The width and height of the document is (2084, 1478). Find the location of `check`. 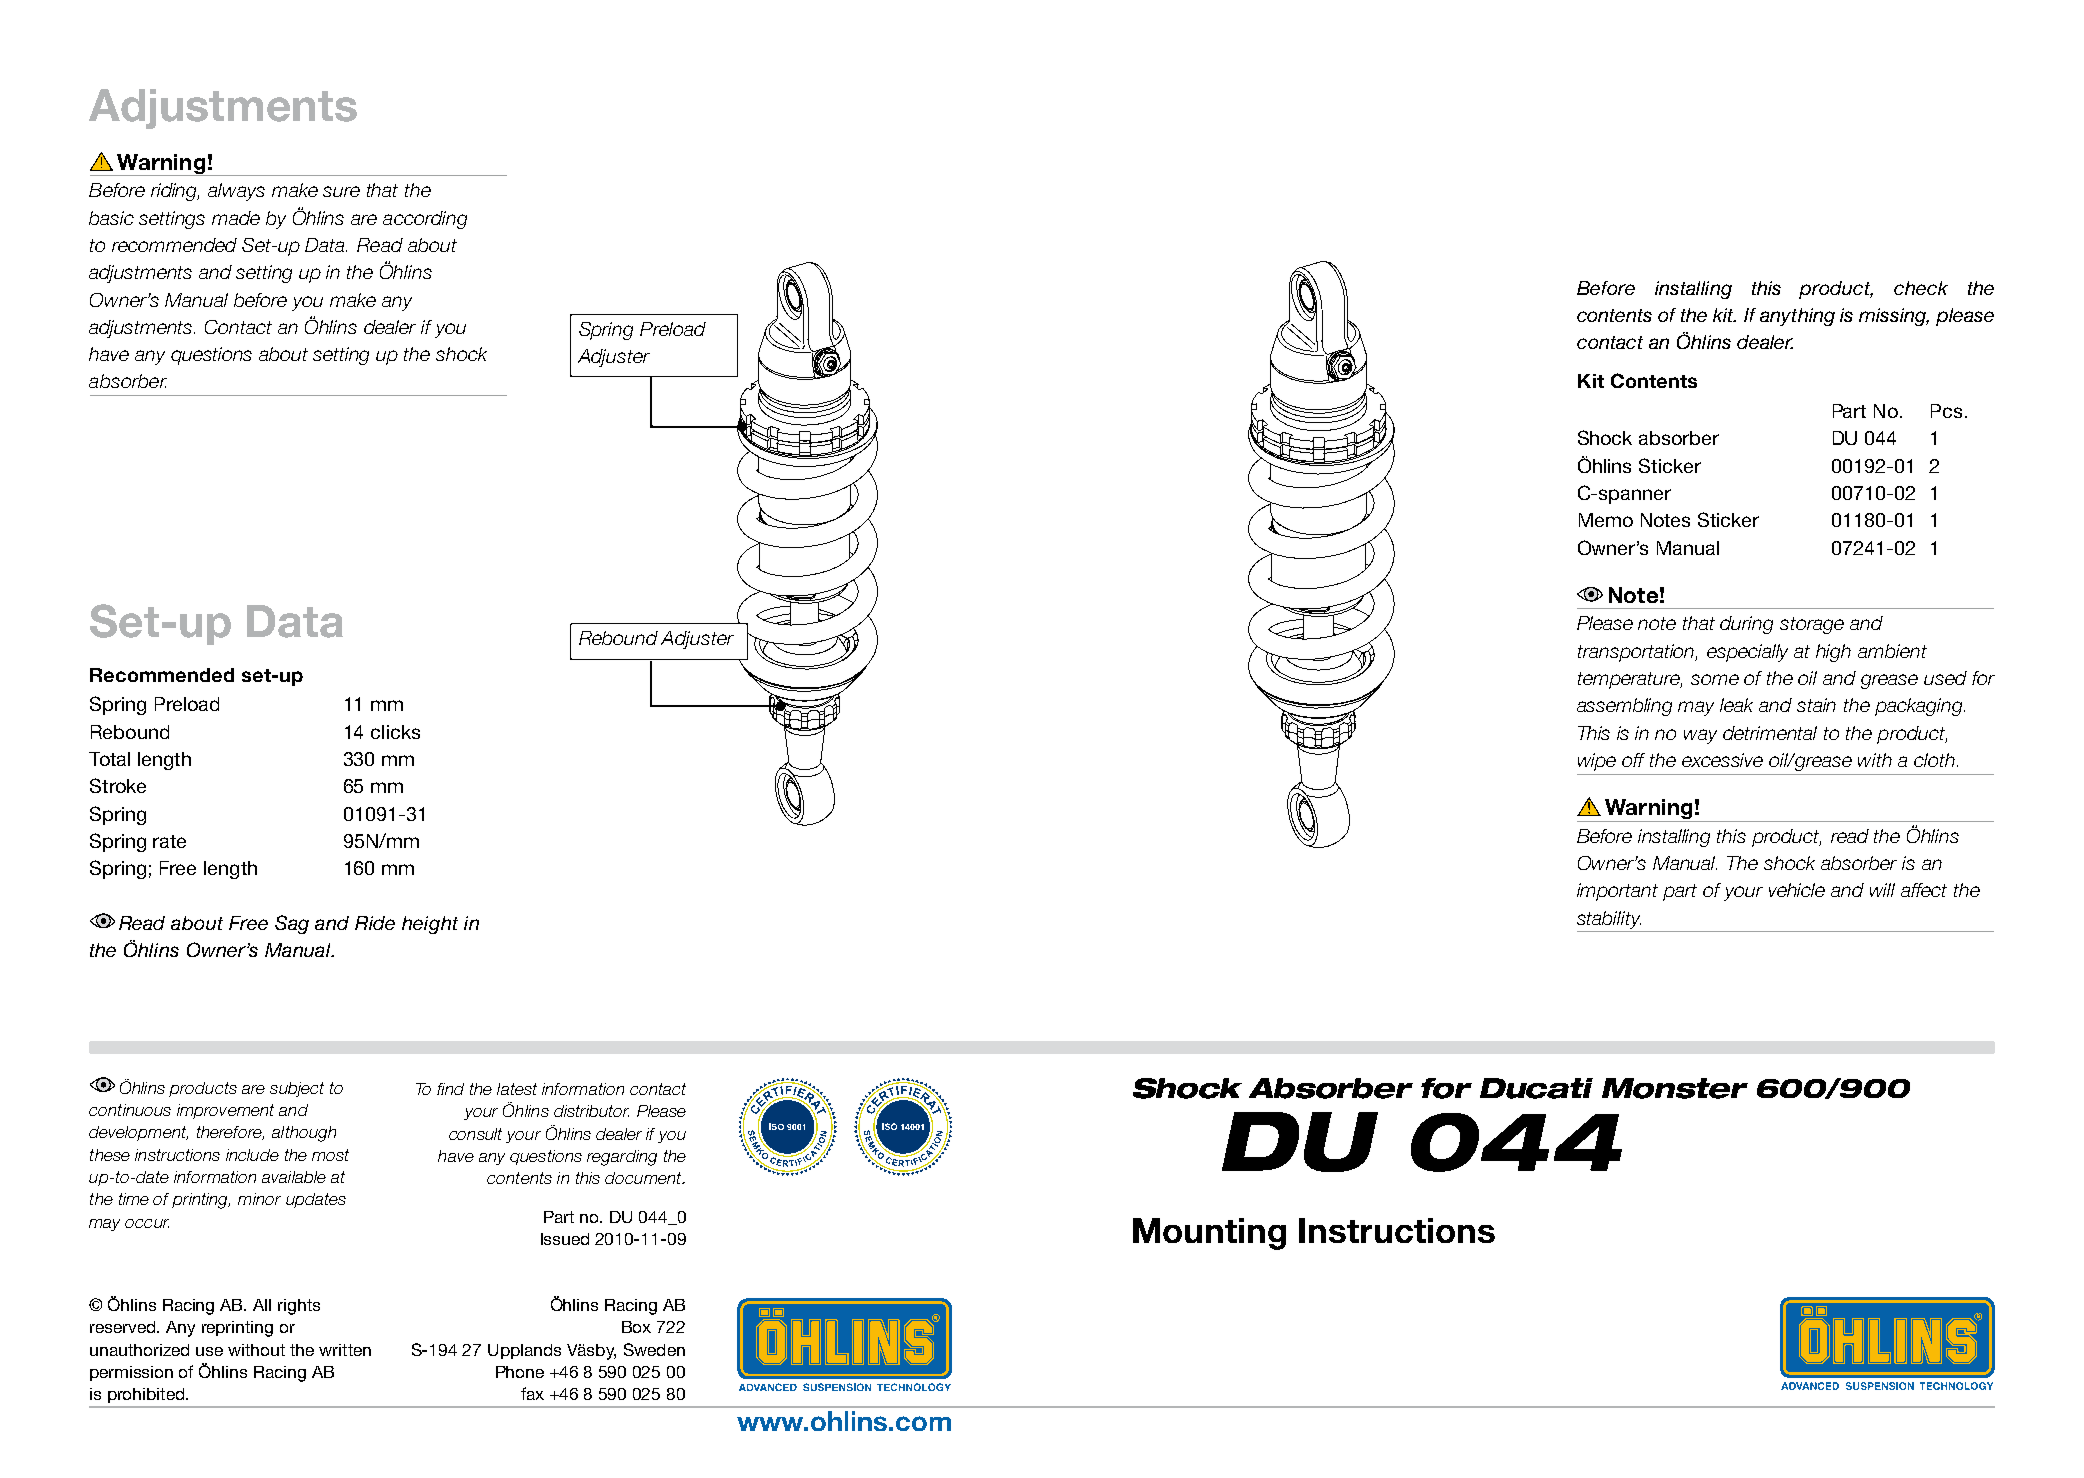

check is located at coordinates (1921, 288).
